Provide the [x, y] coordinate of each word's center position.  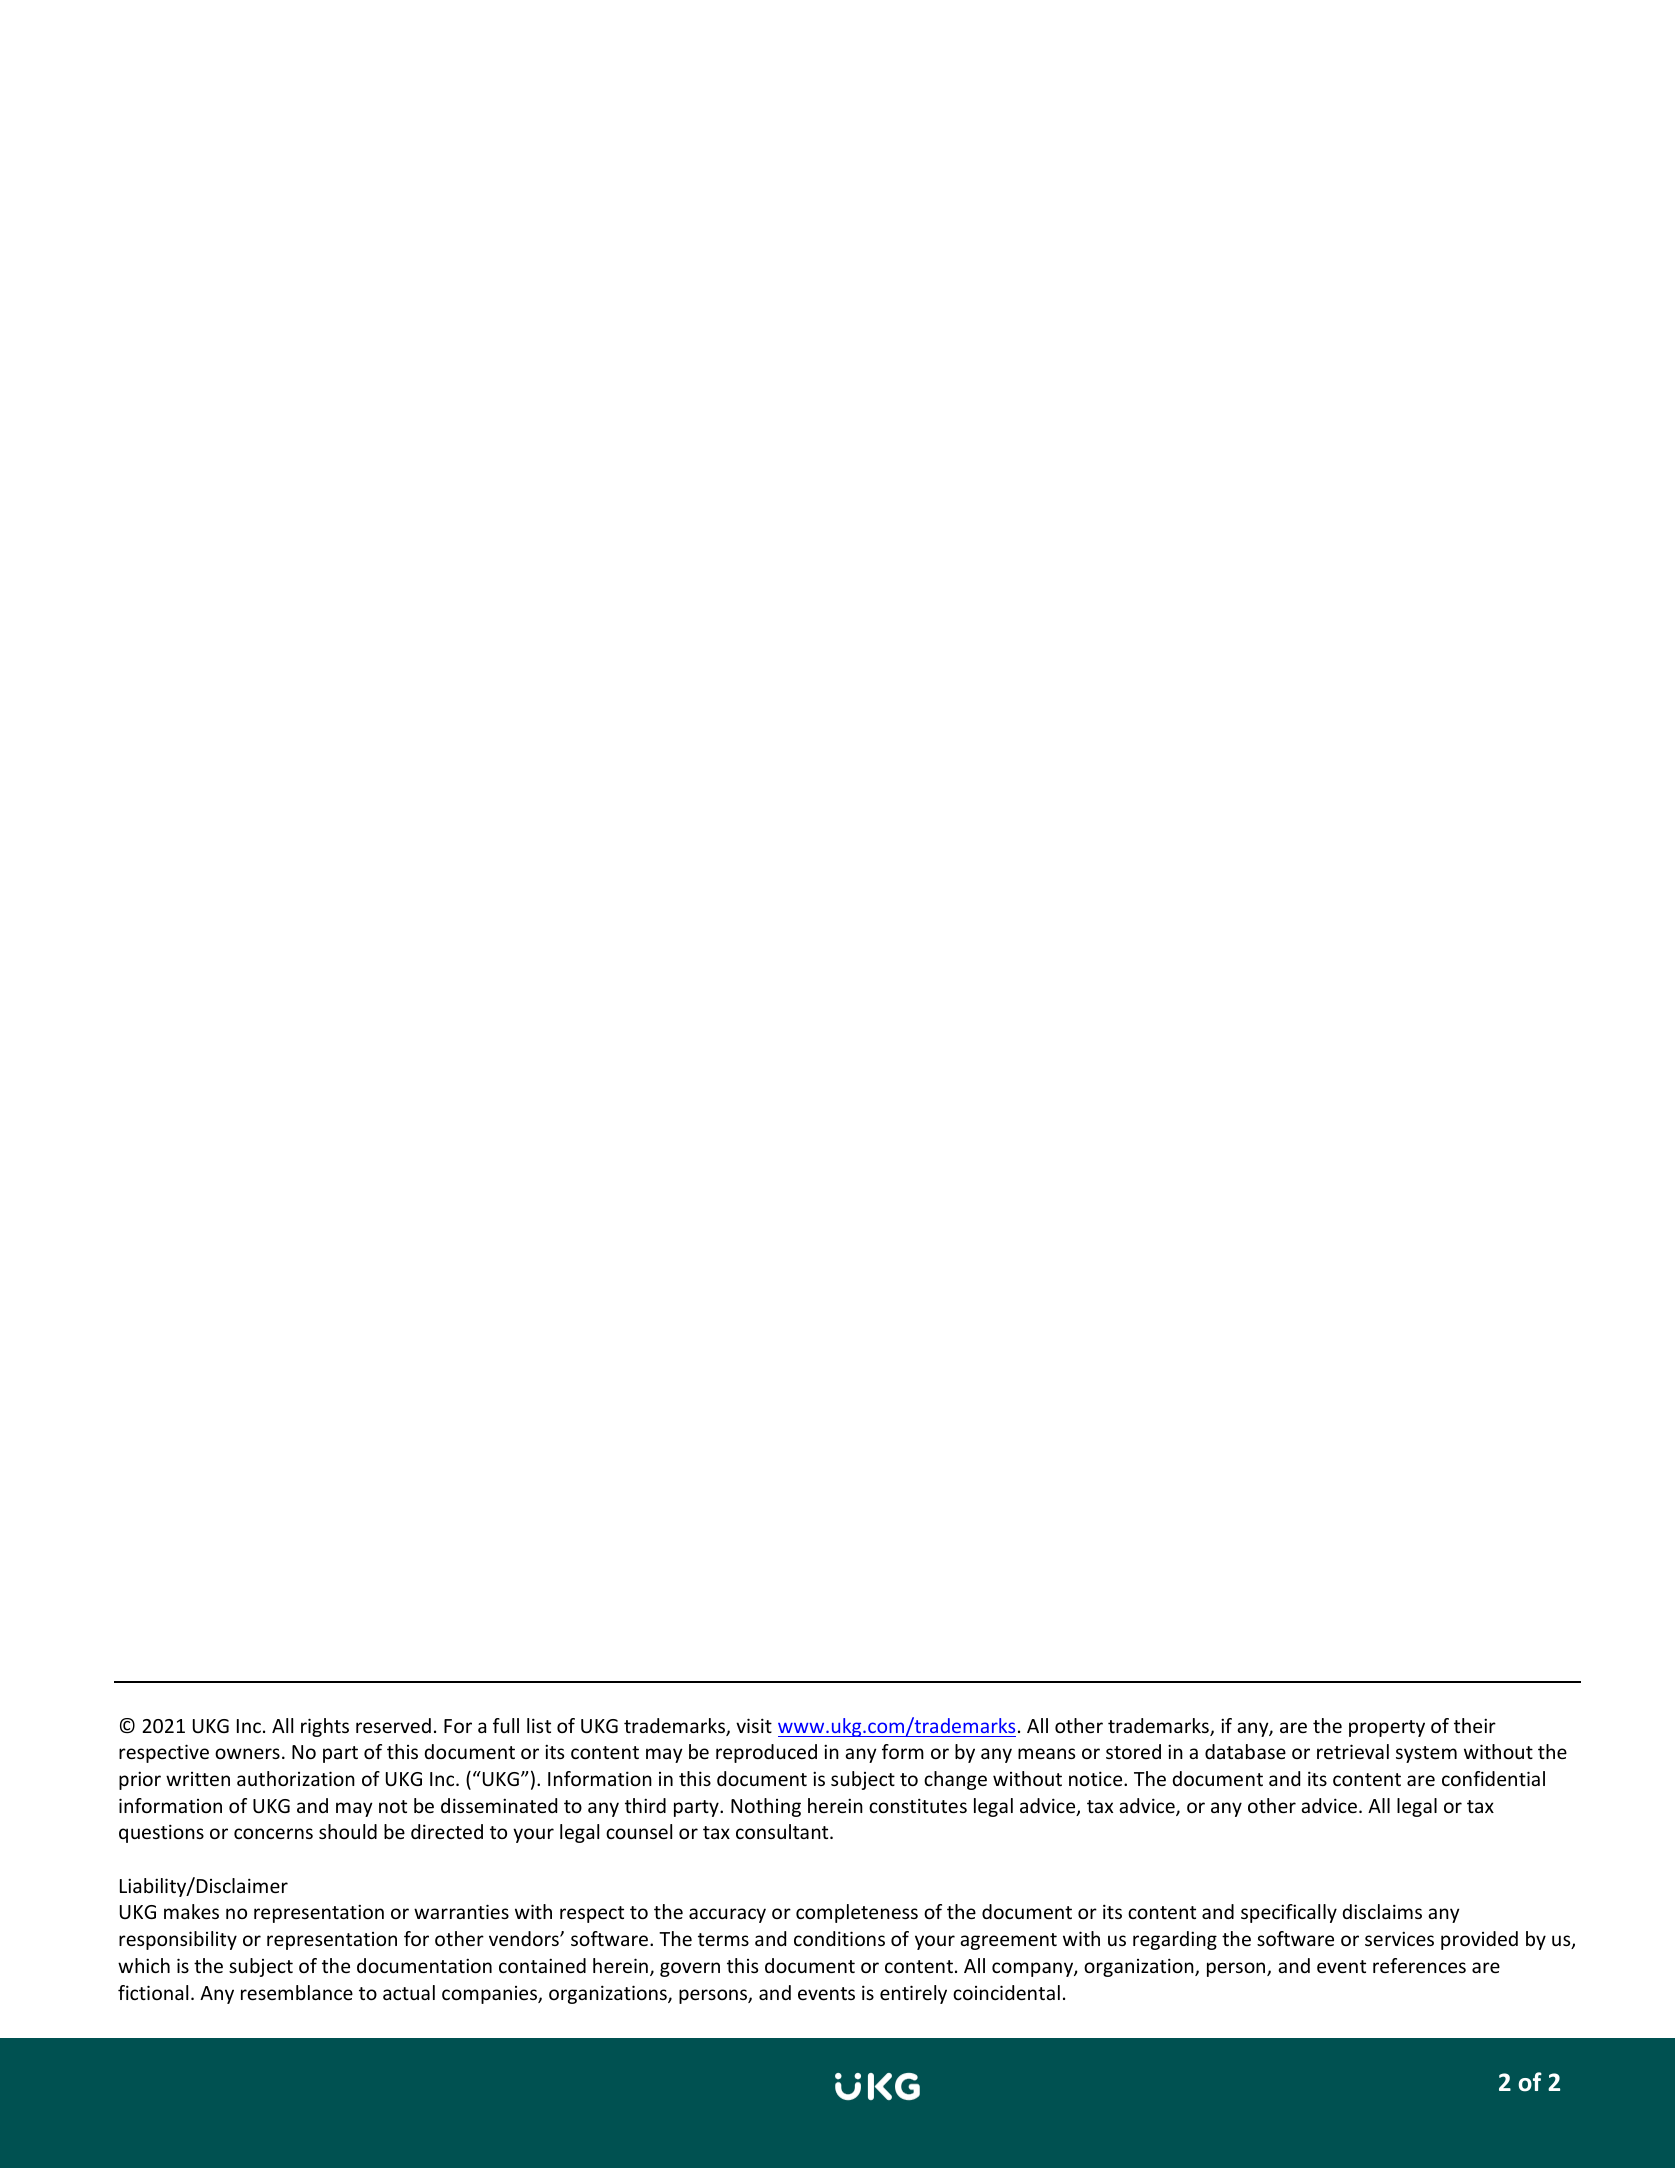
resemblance [297, 1992]
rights [325, 1727]
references [1419, 1965]
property [1387, 1728]
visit [754, 1725]
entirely [913, 1994]
